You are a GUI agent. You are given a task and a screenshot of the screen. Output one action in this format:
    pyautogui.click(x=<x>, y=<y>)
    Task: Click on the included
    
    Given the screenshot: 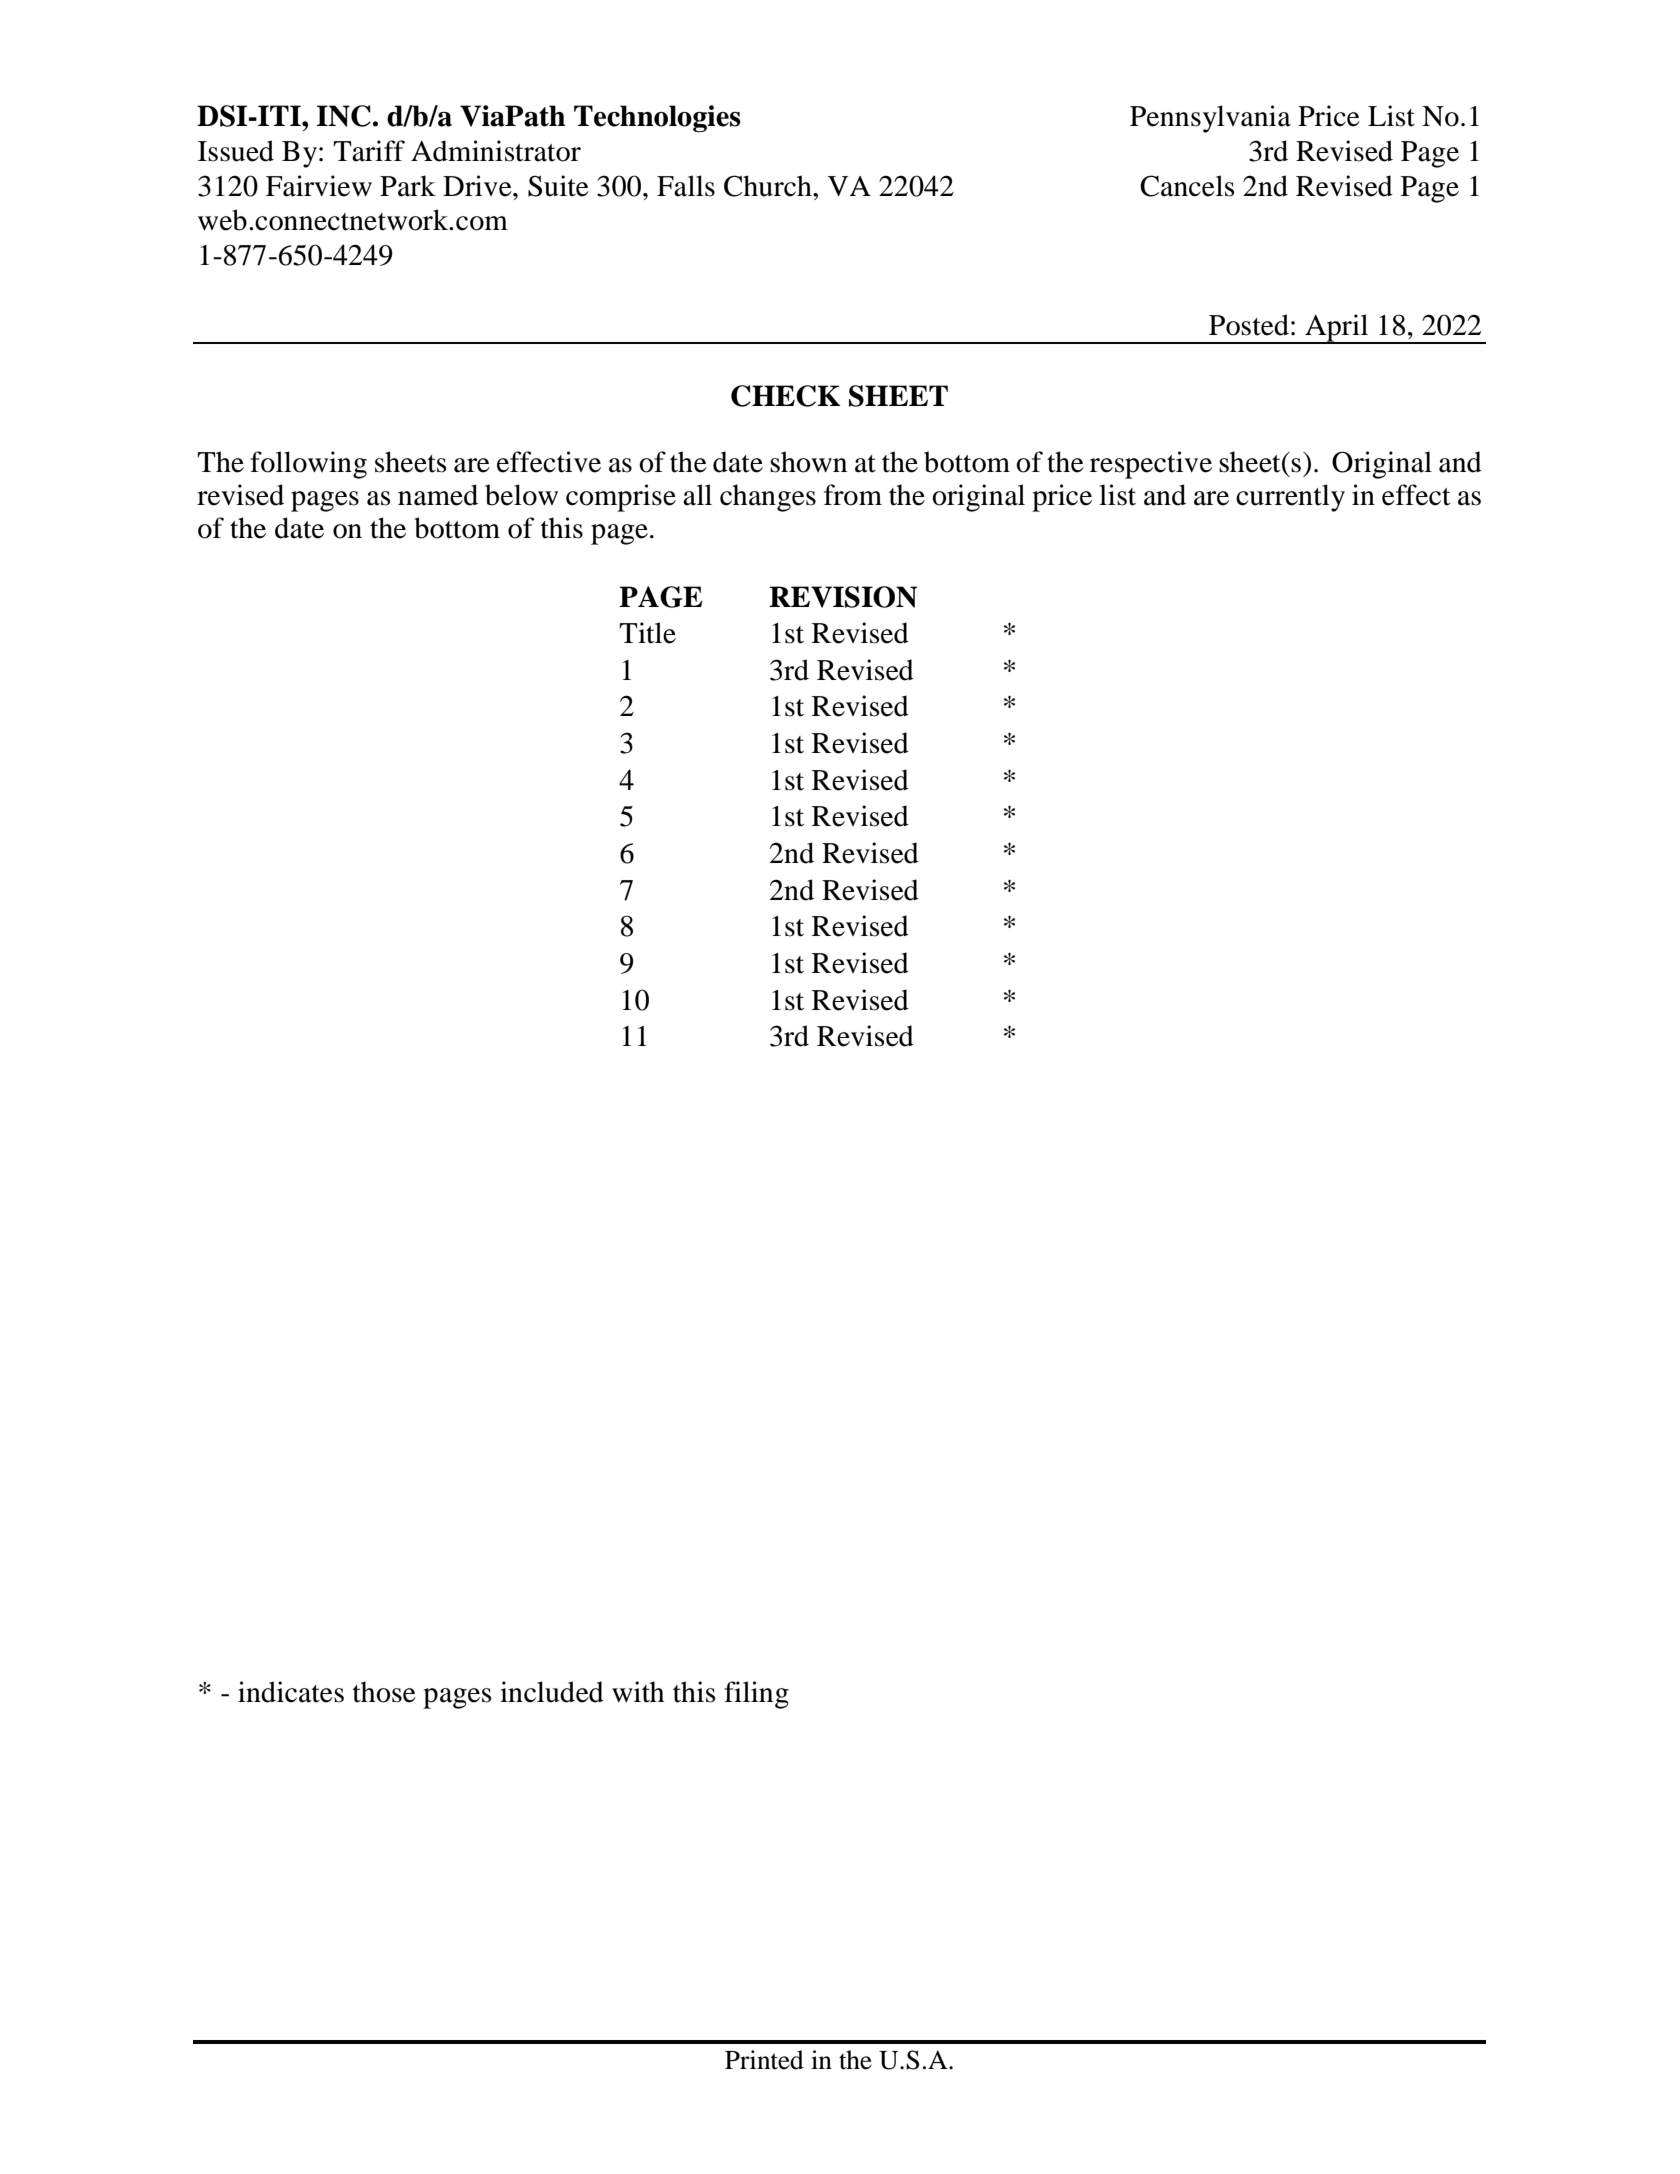 What is the action you would take?
    pyautogui.click(x=552, y=1692)
